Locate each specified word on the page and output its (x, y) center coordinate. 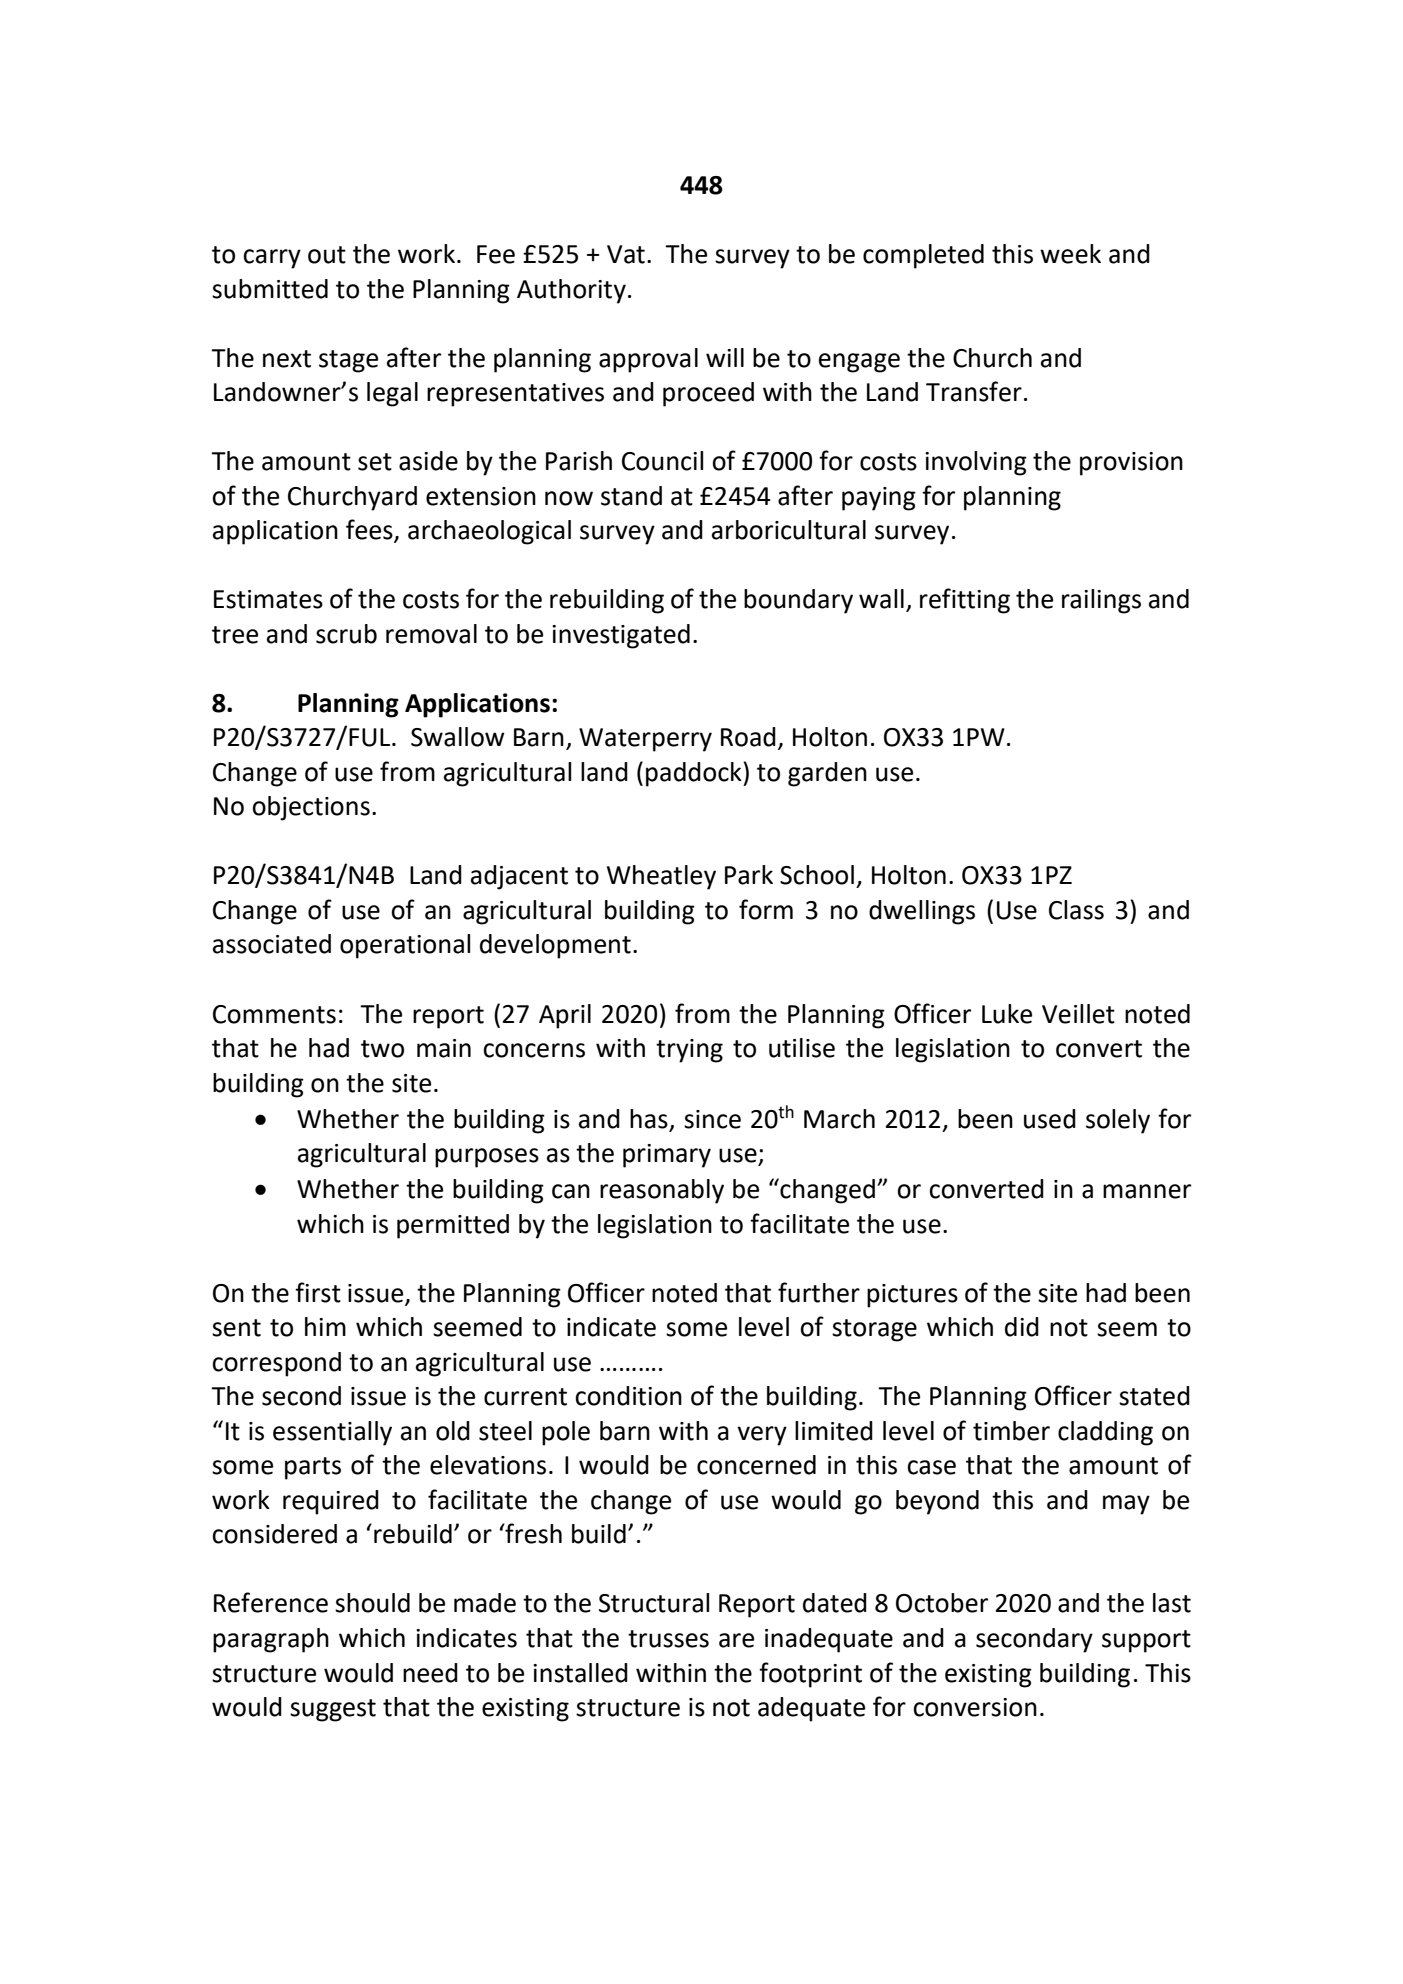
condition (628, 1396)
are (736, 1640)
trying (689, 1051)
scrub (346, 634)
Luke (1007, 1014)
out (327, 255)
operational (405, 946)
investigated (621, 636)
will (725, 357)
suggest (333, 1710)
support (1146, 1641)
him (325, 1326)
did (1022, 1327)
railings (1101, 601)
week (1070, 254)
